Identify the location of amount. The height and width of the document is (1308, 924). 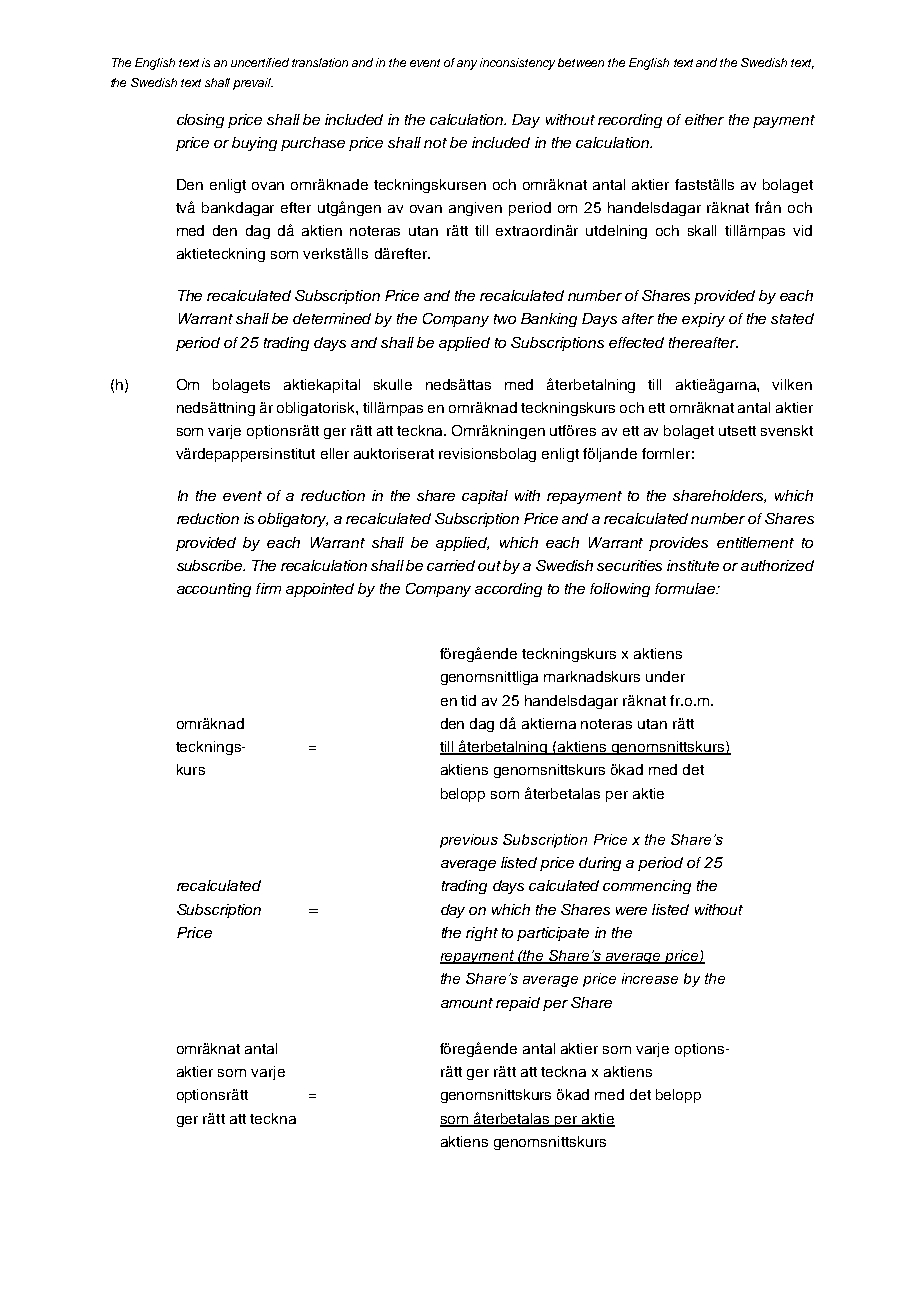
(467, 1003).
